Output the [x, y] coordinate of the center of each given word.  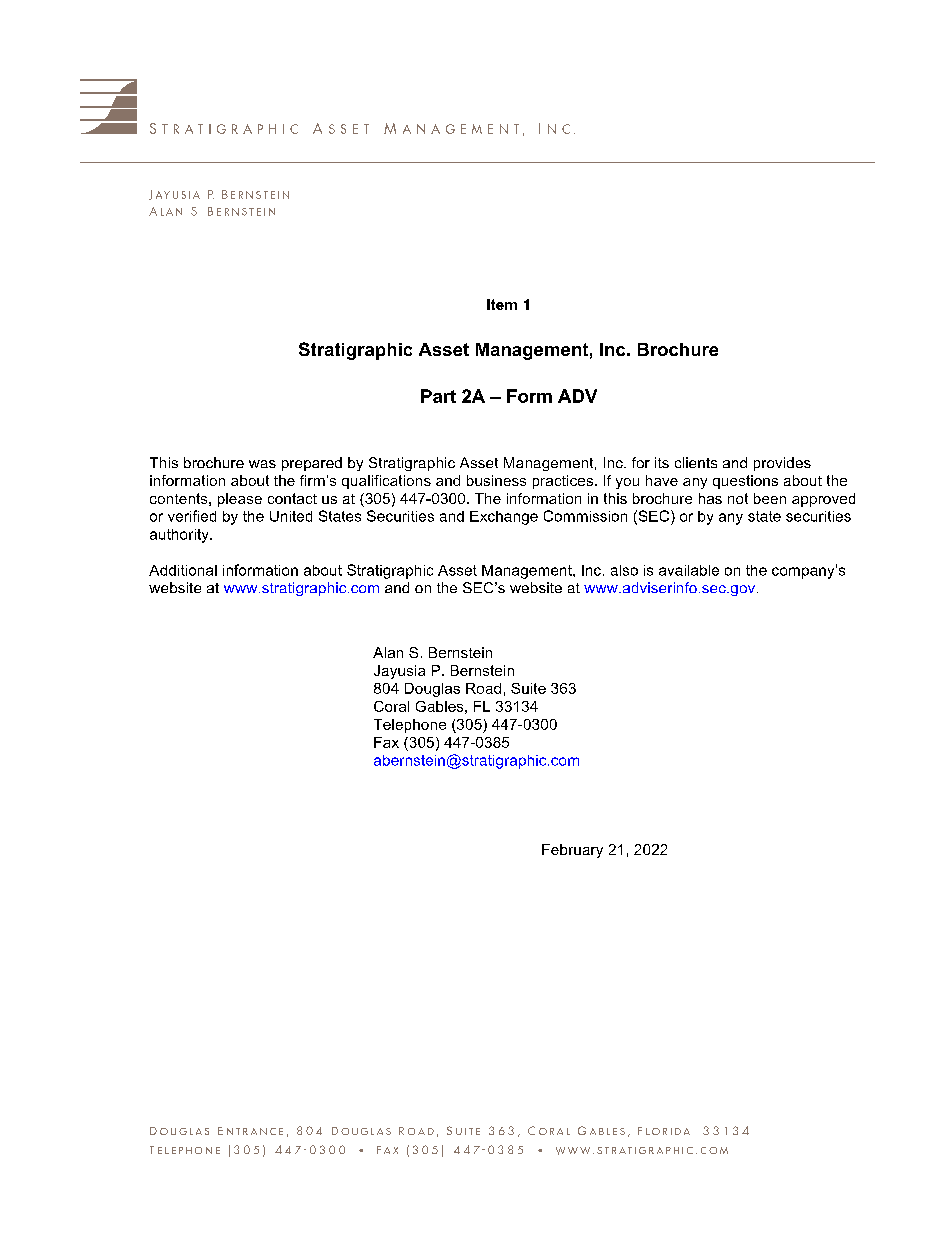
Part [438, 396]
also [624, 570]
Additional [183, 570]
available [689, 570]
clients [696, 462]
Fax [386, 742]
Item [502, 304]
